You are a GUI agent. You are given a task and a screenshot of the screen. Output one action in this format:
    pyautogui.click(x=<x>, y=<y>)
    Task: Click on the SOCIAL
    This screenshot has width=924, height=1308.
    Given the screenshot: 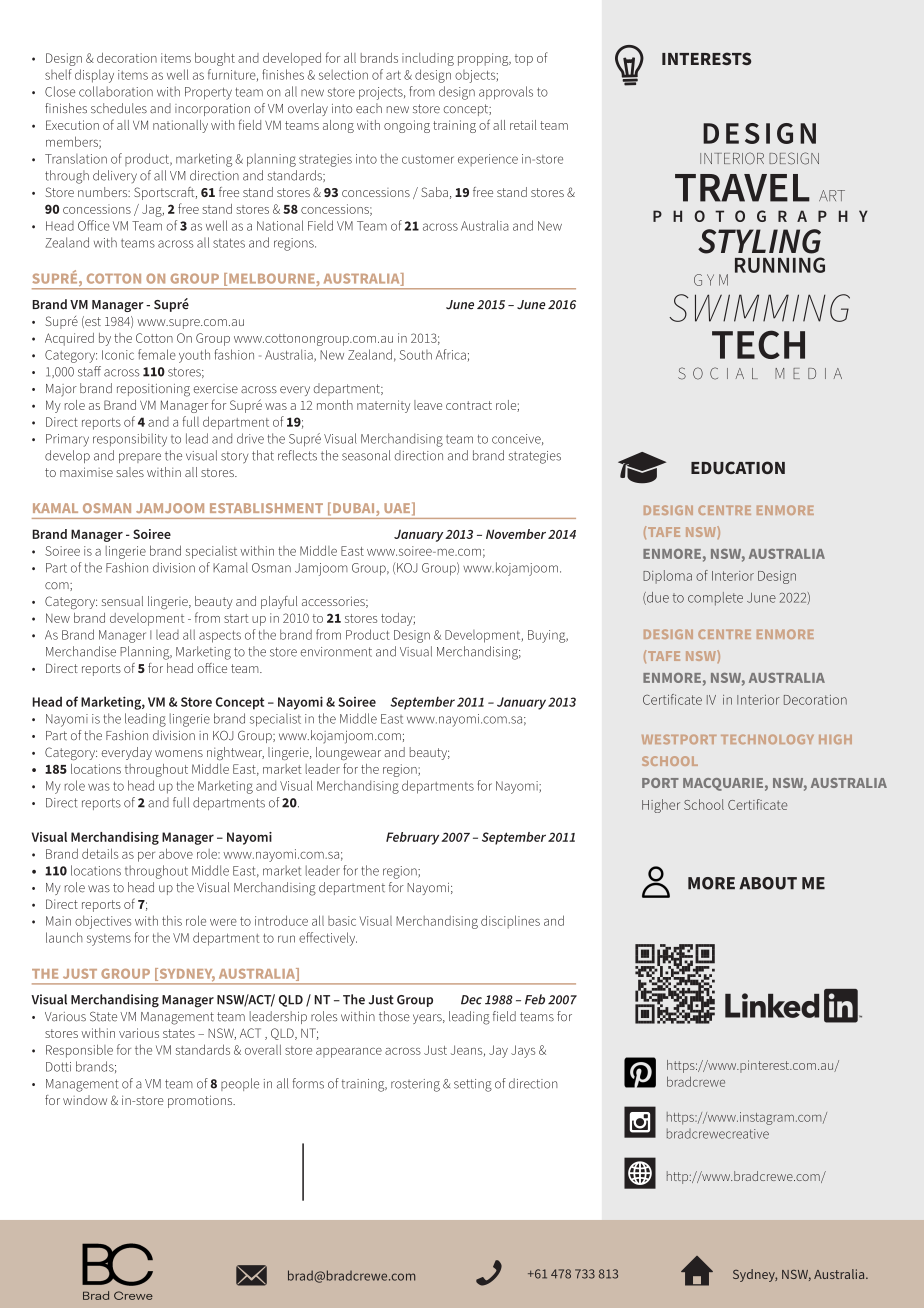 What is the action you would take?
    pyautogui.click(x=718, y=373)
